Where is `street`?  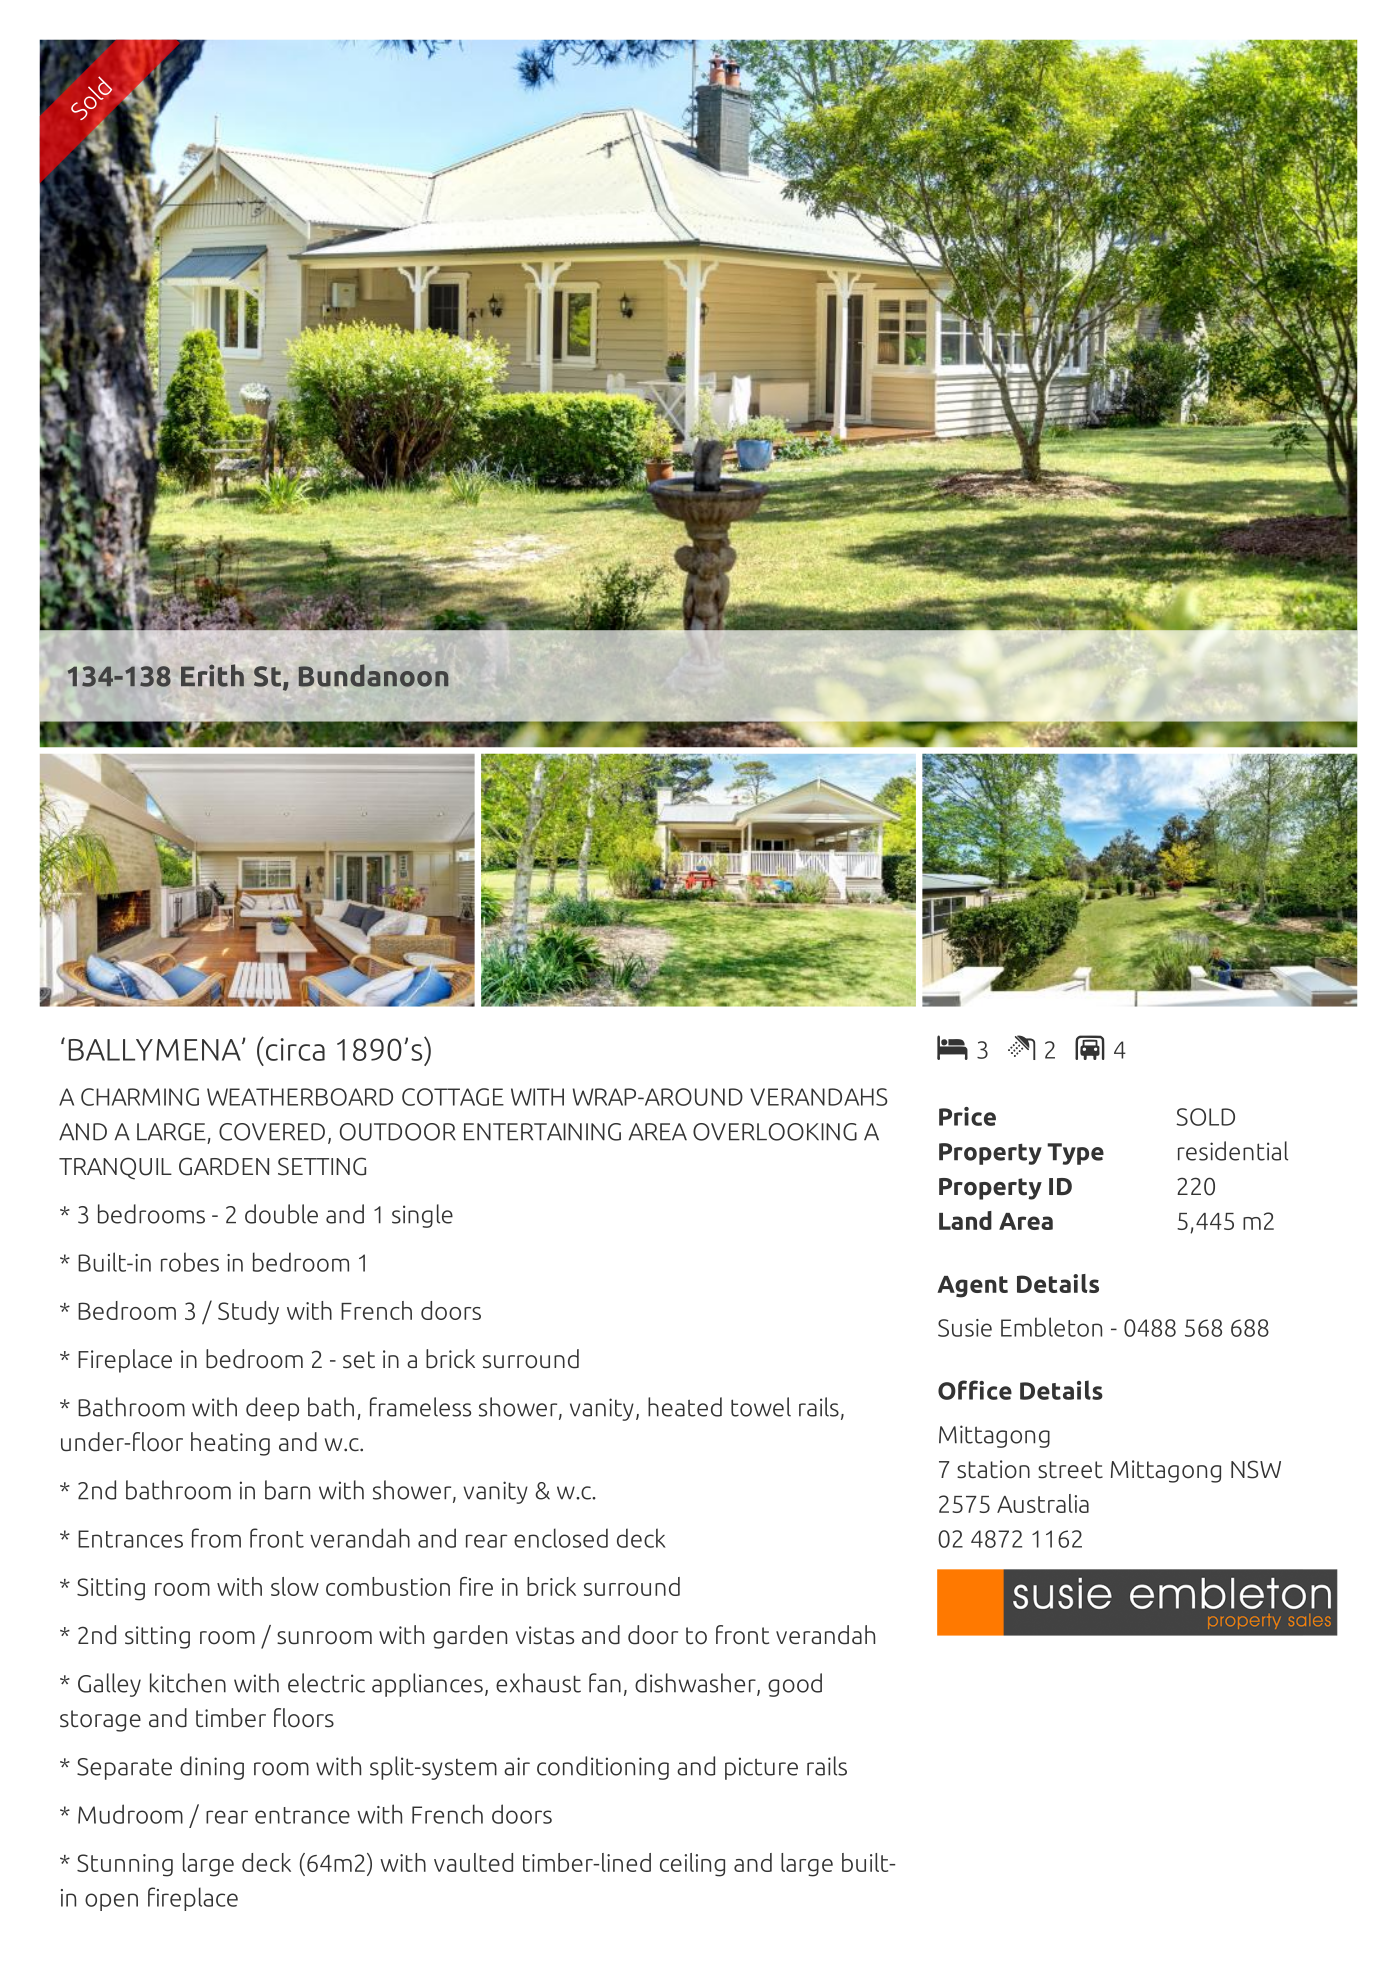
street is located at coordinates (1070, 1470).
